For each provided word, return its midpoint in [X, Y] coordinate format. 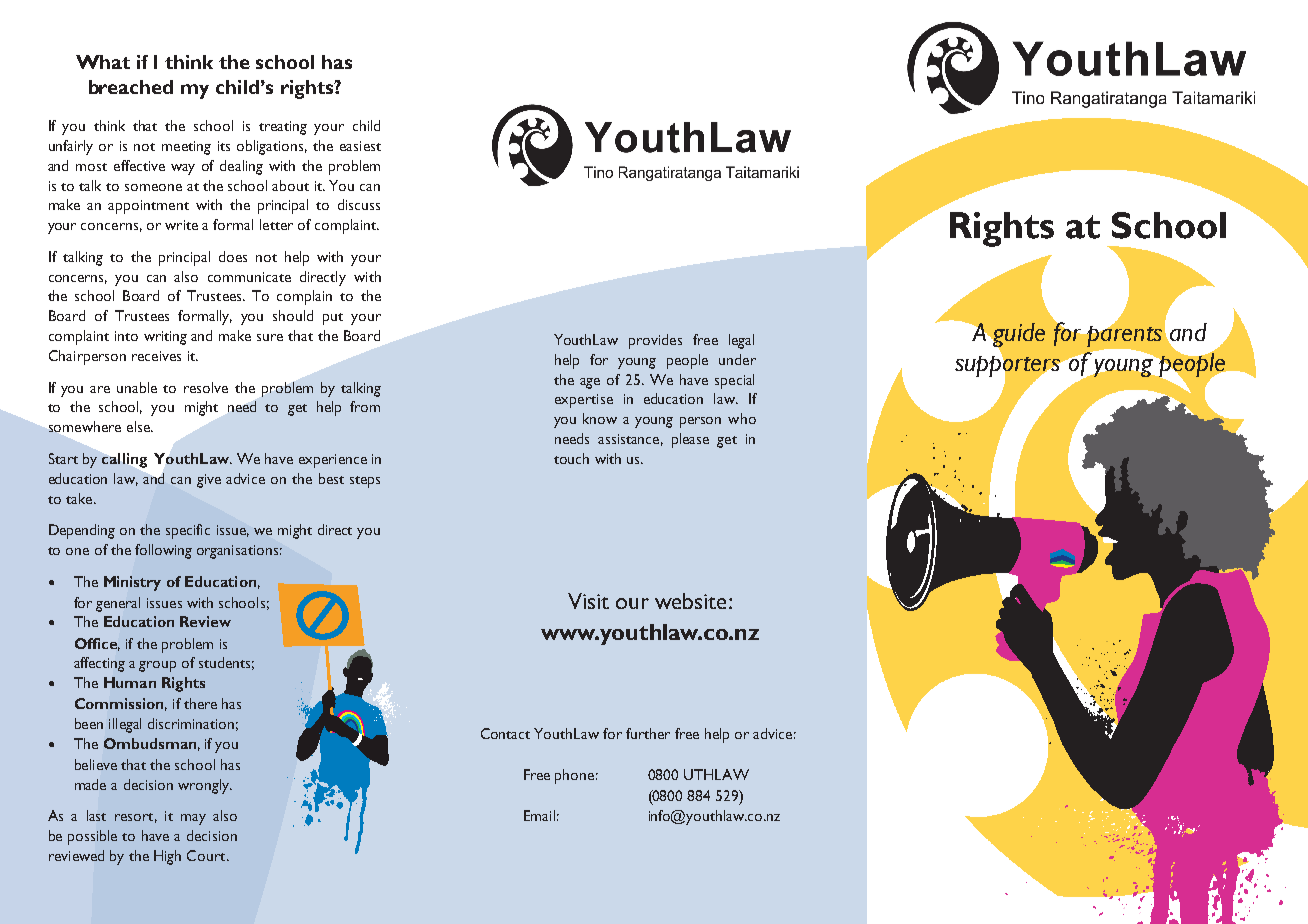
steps [365, 482]
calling [124, 460]
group [157, 666]
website [690, 601]
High [167, 857]
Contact [505, 733]
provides [655, 341]
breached [131, 87]
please [690, 440]
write [181, 225]
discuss [359, 204]
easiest [360, 146]
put [333, 319]
